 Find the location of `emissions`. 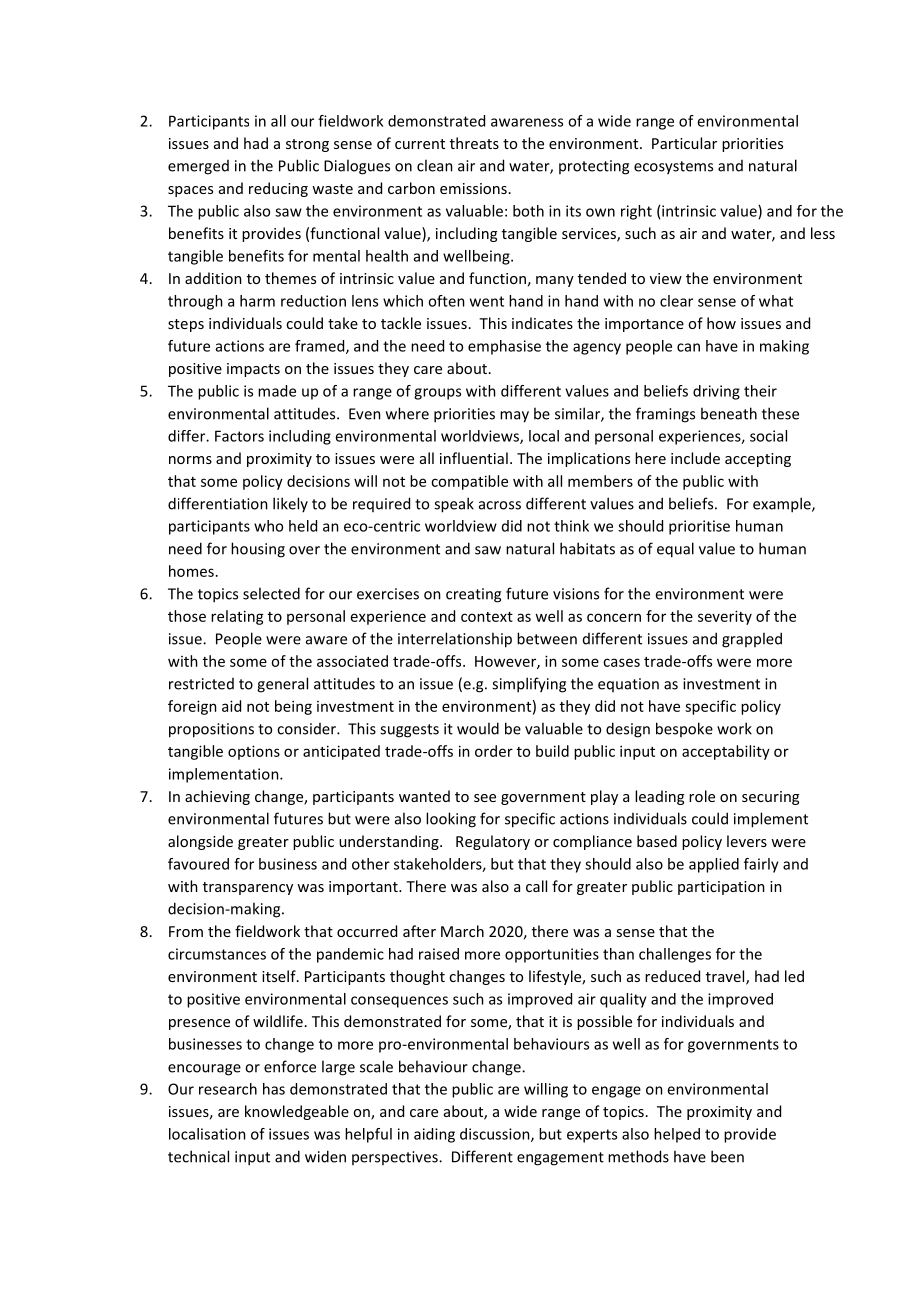

emissions is located at coordinates (473, 188).
